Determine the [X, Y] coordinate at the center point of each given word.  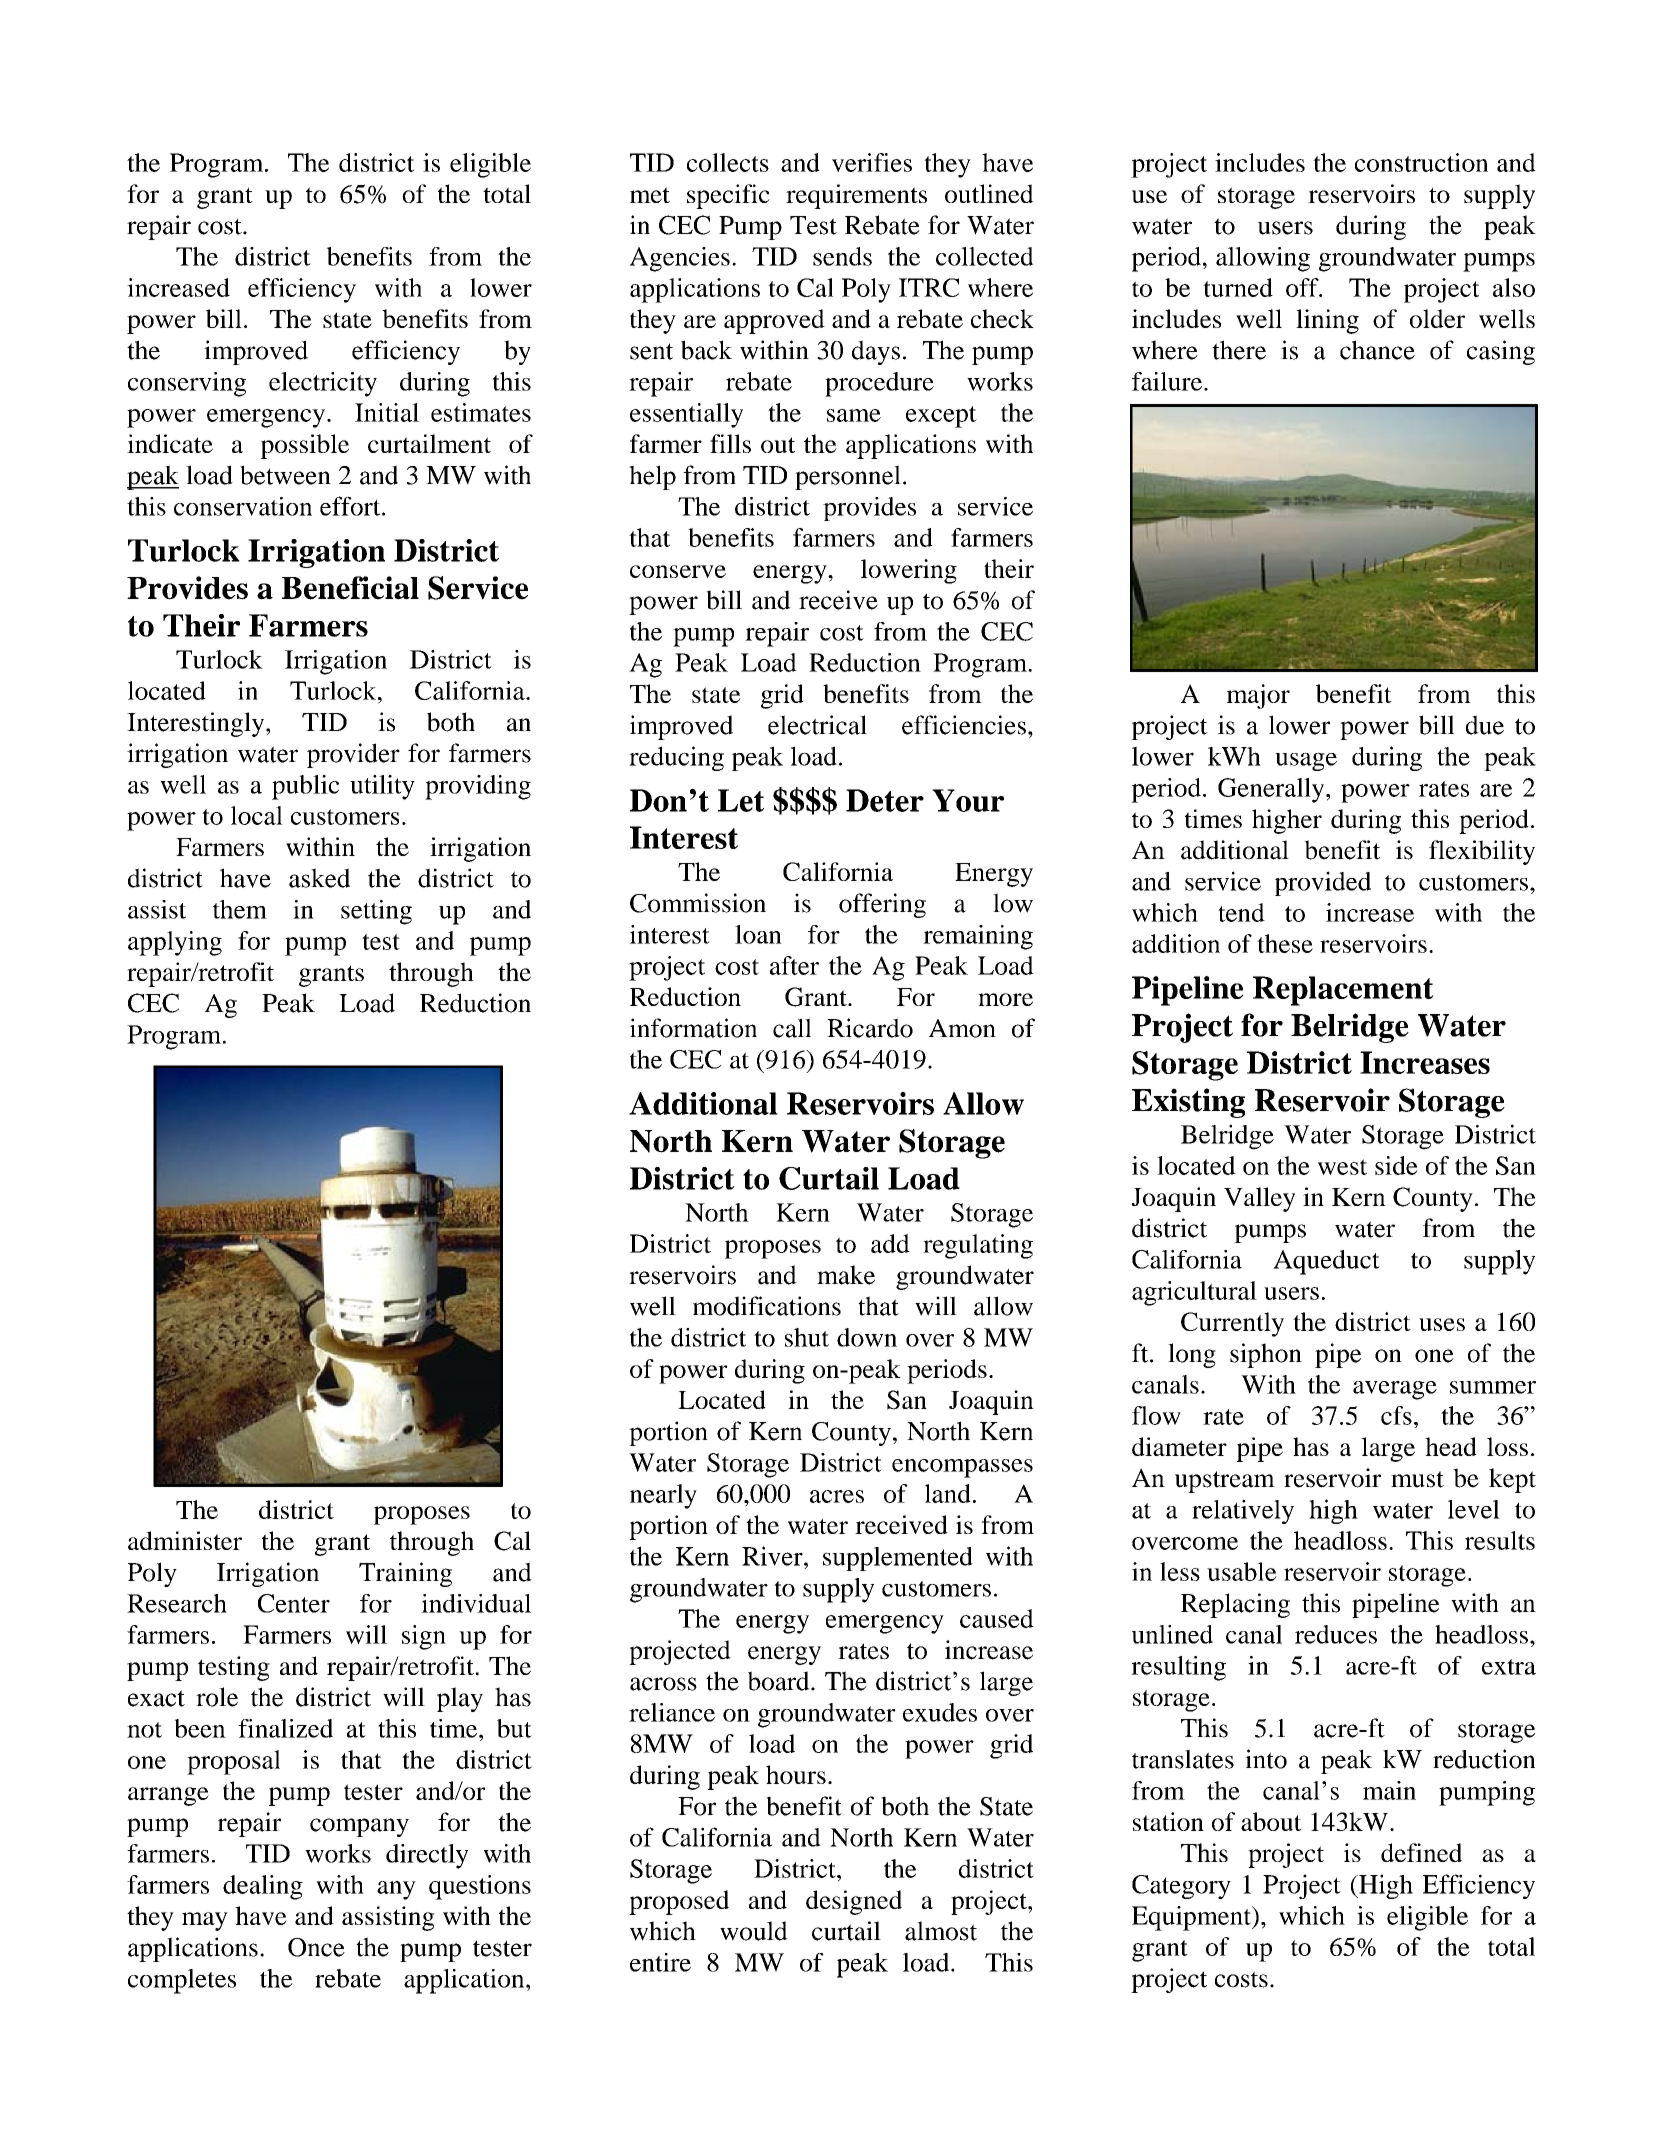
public [305, 787]
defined [1421, 1852]
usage [1306, 761]
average [1395, 1390]
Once [316, 1947]
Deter [885, 800]
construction [1421, 162]
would [754, 1931]
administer [185, 1540]
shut [807, 1337]
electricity [323, 384]
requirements [856, 196]
